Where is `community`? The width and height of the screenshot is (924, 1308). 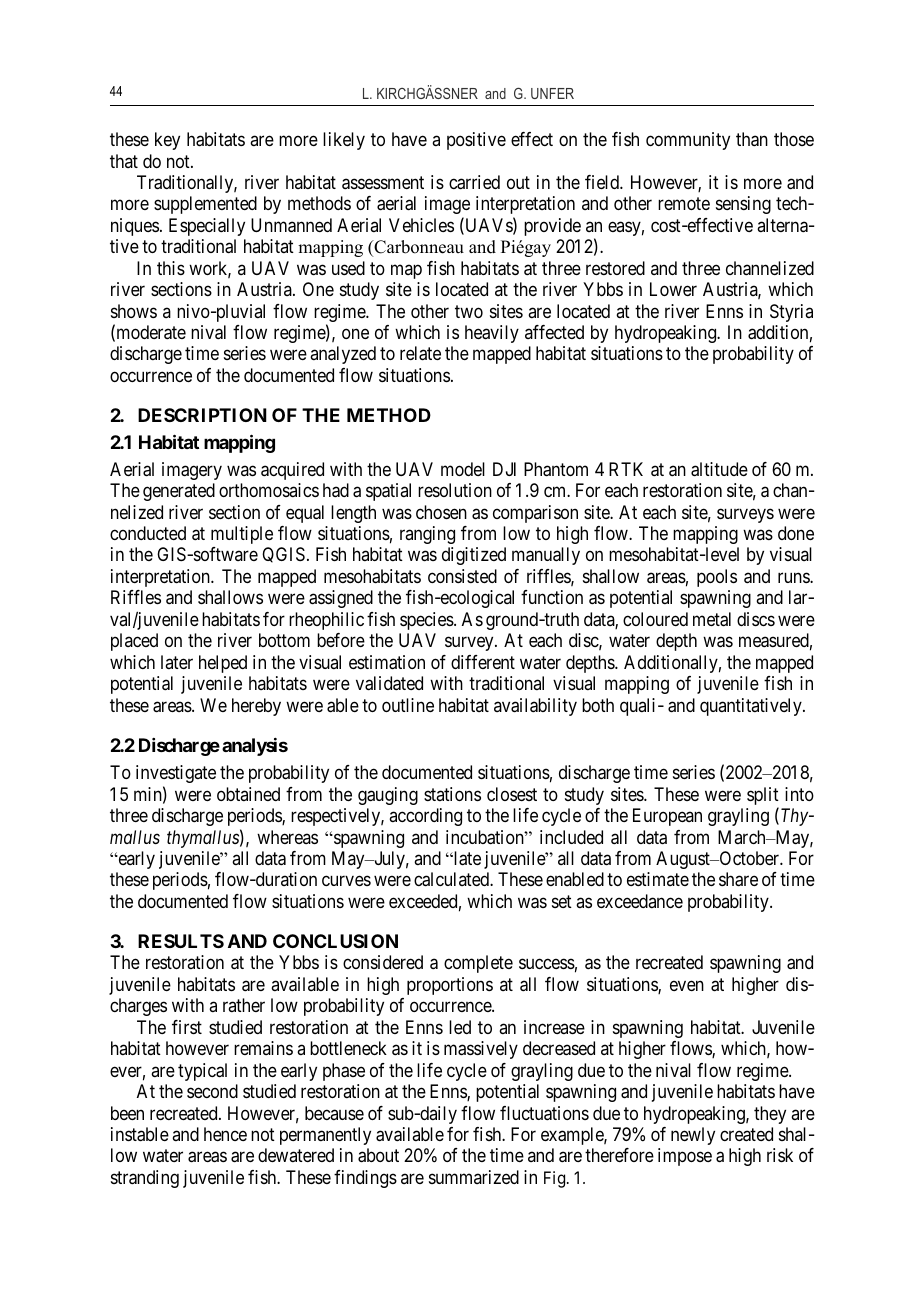
community is located at coordinates (688, 141).
